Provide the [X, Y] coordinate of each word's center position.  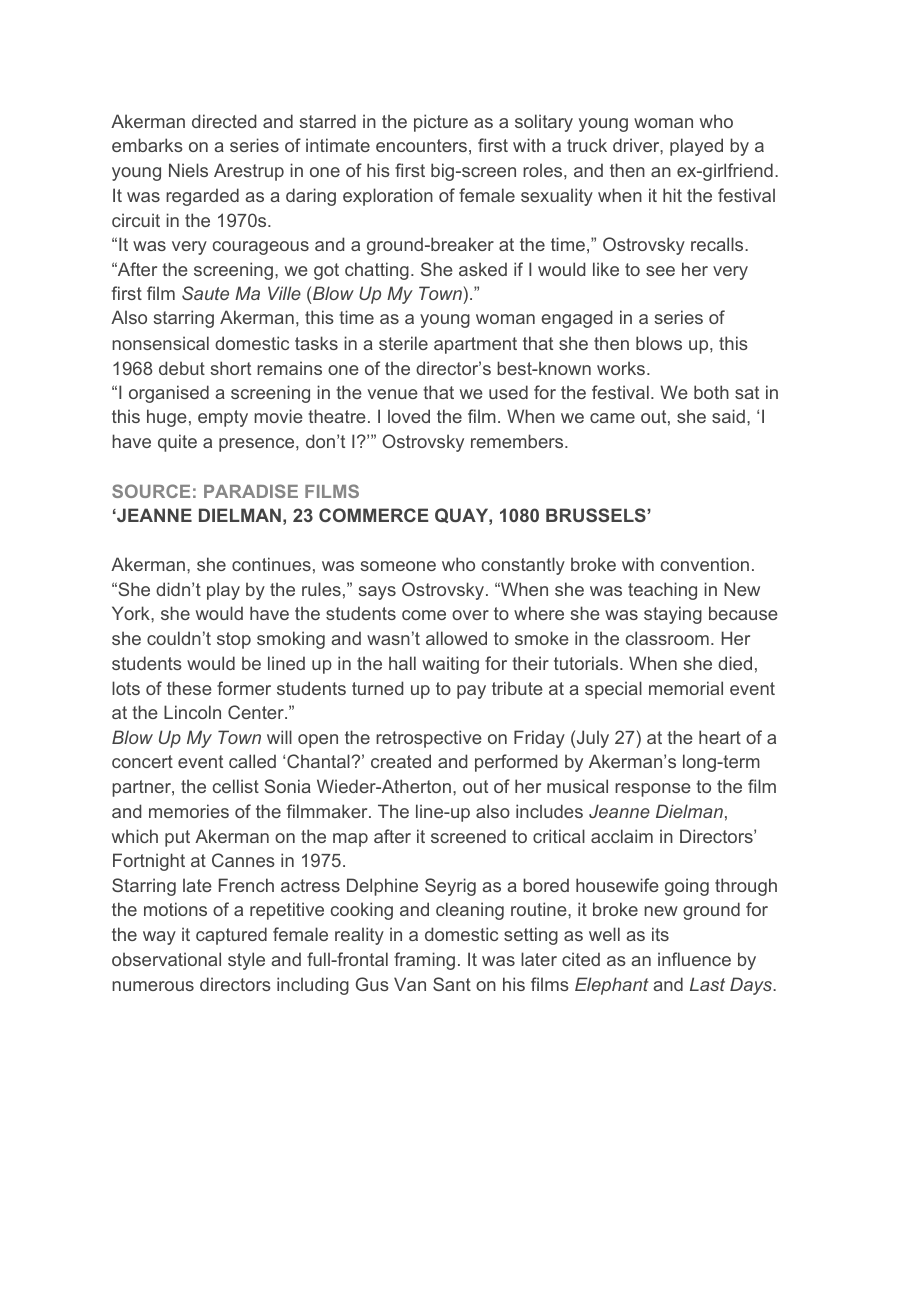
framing [424, 961]
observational [166, 959]
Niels [188, 170]
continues [271, 564]
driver [637, 145]
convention [705, 564]
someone [398, 566]
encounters [421, 145]
